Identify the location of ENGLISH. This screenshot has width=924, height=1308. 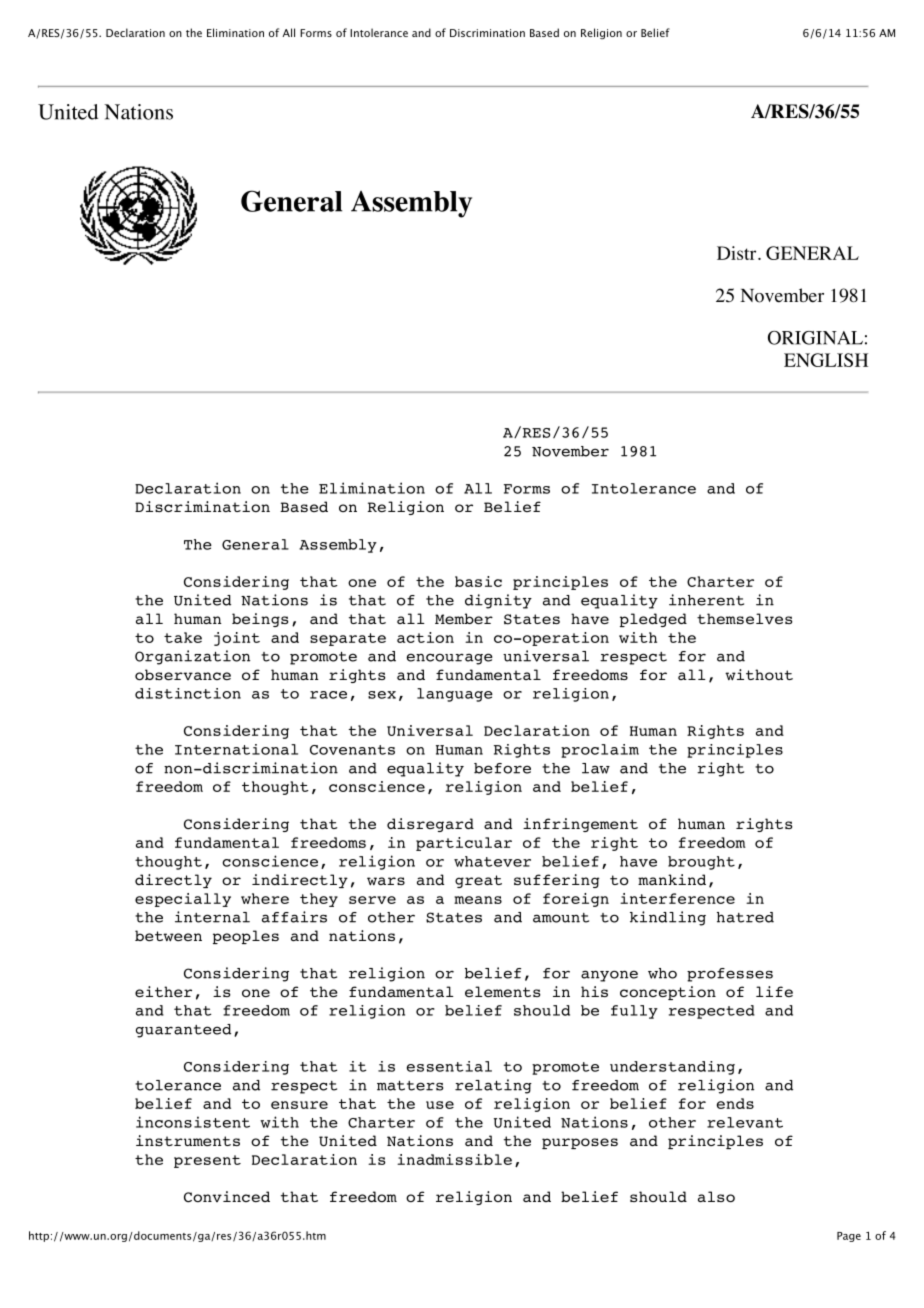
(826, 360).
